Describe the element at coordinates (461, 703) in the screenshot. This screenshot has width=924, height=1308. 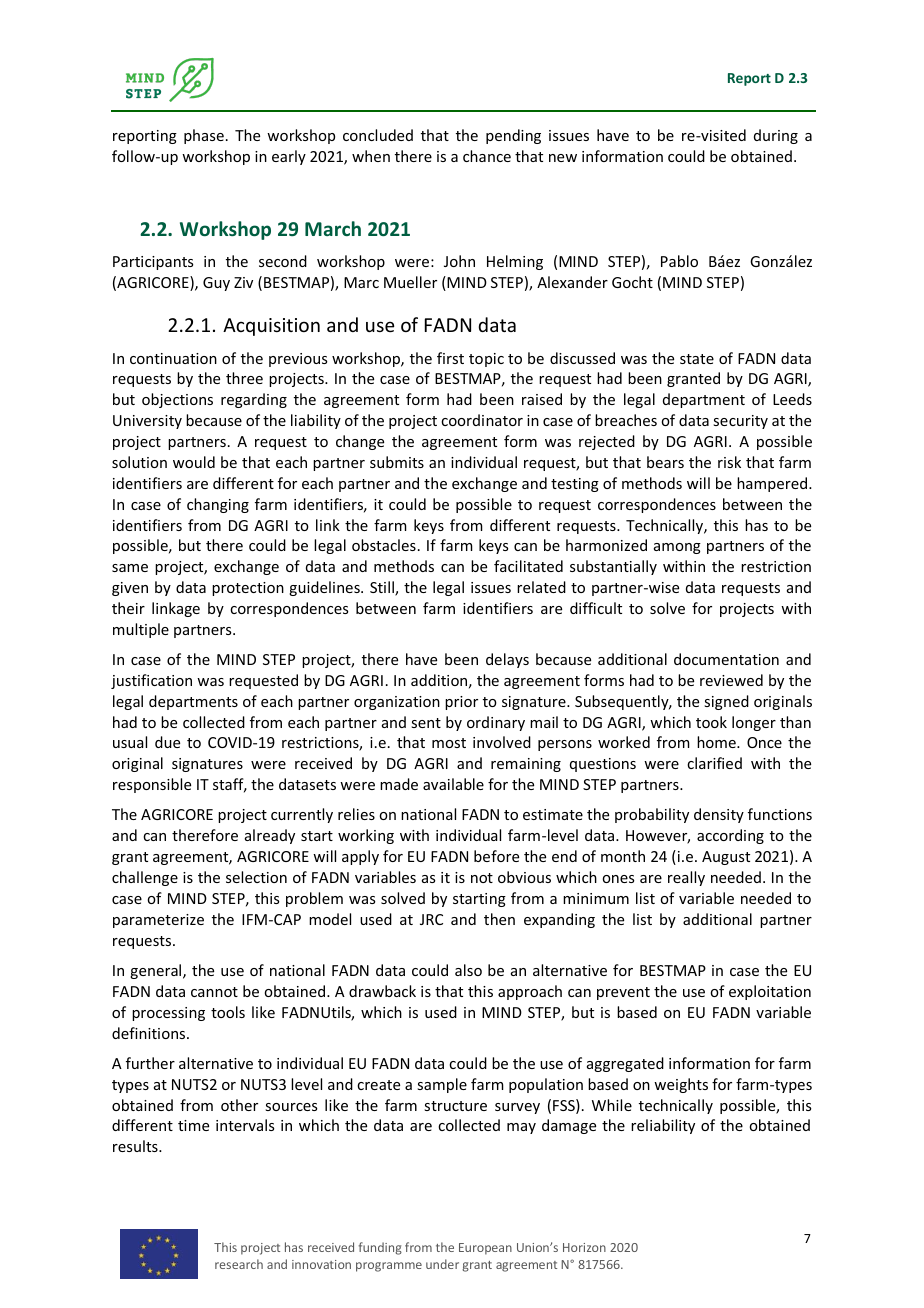
I see `prior` at that location.
